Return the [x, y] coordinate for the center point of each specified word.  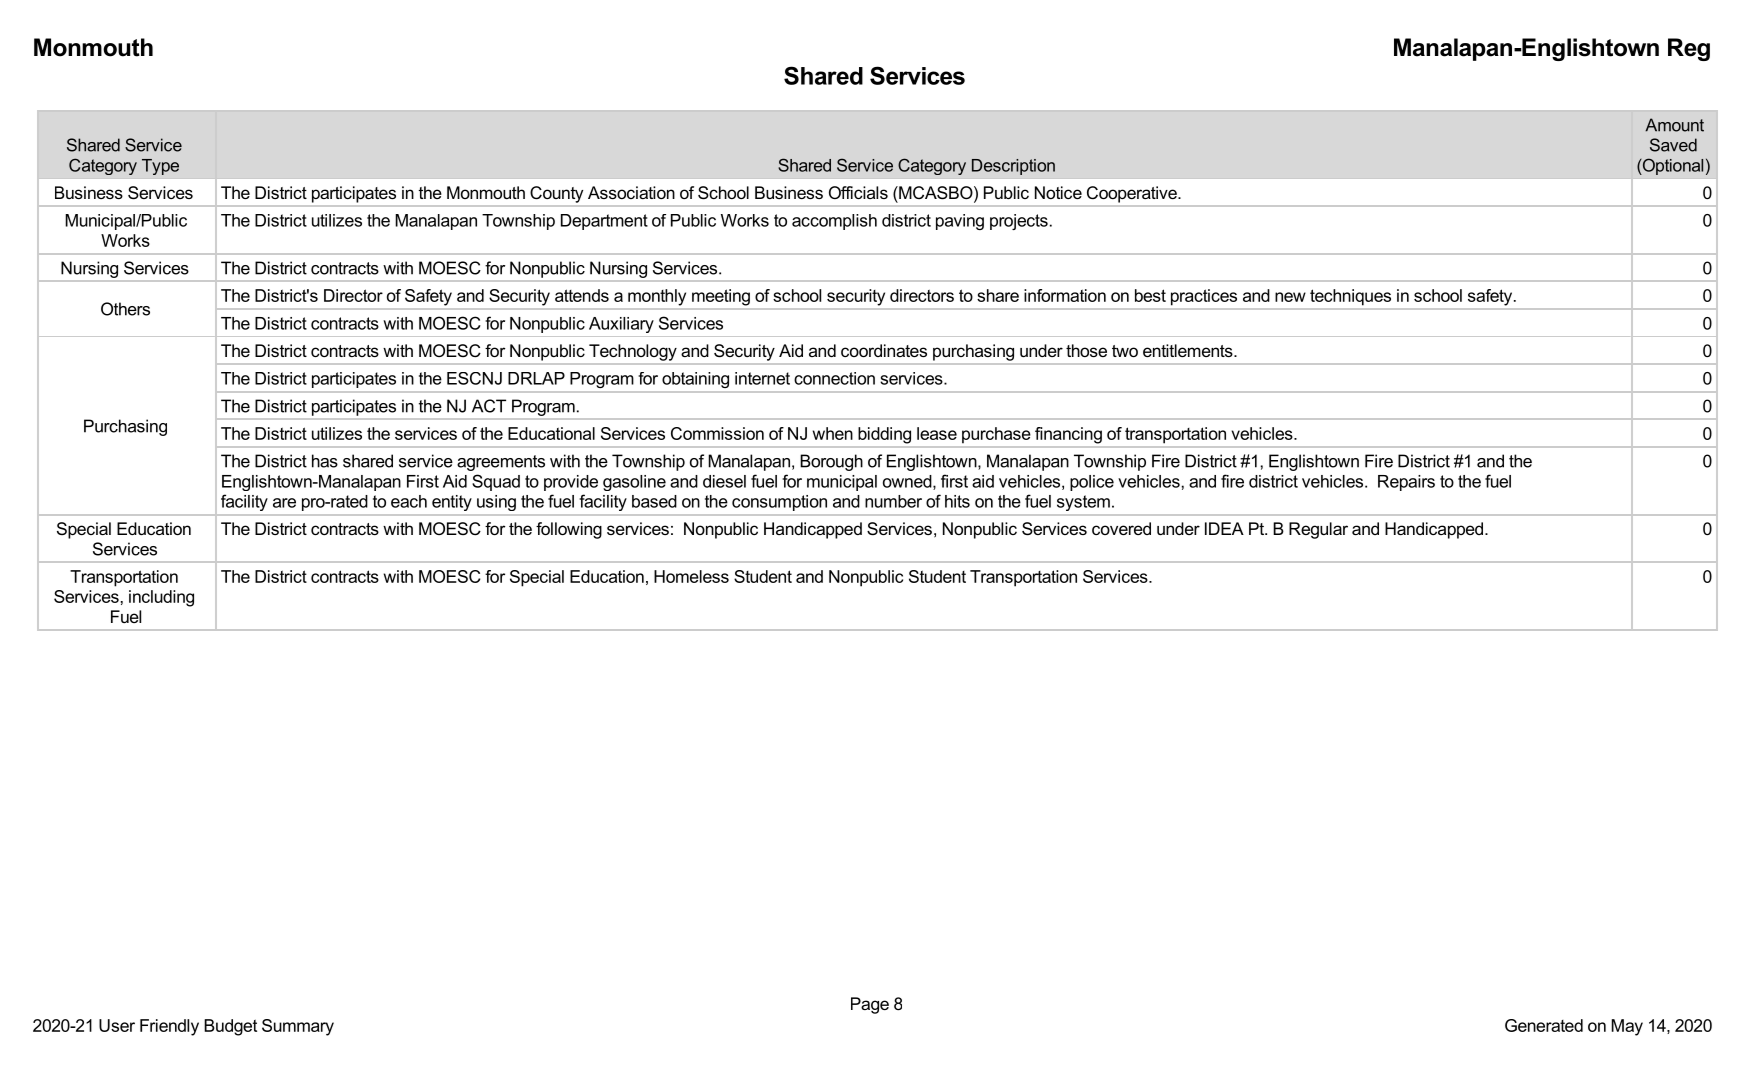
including [161, 598]
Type [160, 167]
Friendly [169, 1027]
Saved [1673, 145]
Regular [1318, 530]
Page [870, 1005]
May [1627, 1027]
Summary [298, 1027]
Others [125, 309]
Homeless [691, 576]
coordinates [884, 350]
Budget [230, 1027]
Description [1013, 167]
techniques [1350, 297]
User [117, 1025]
